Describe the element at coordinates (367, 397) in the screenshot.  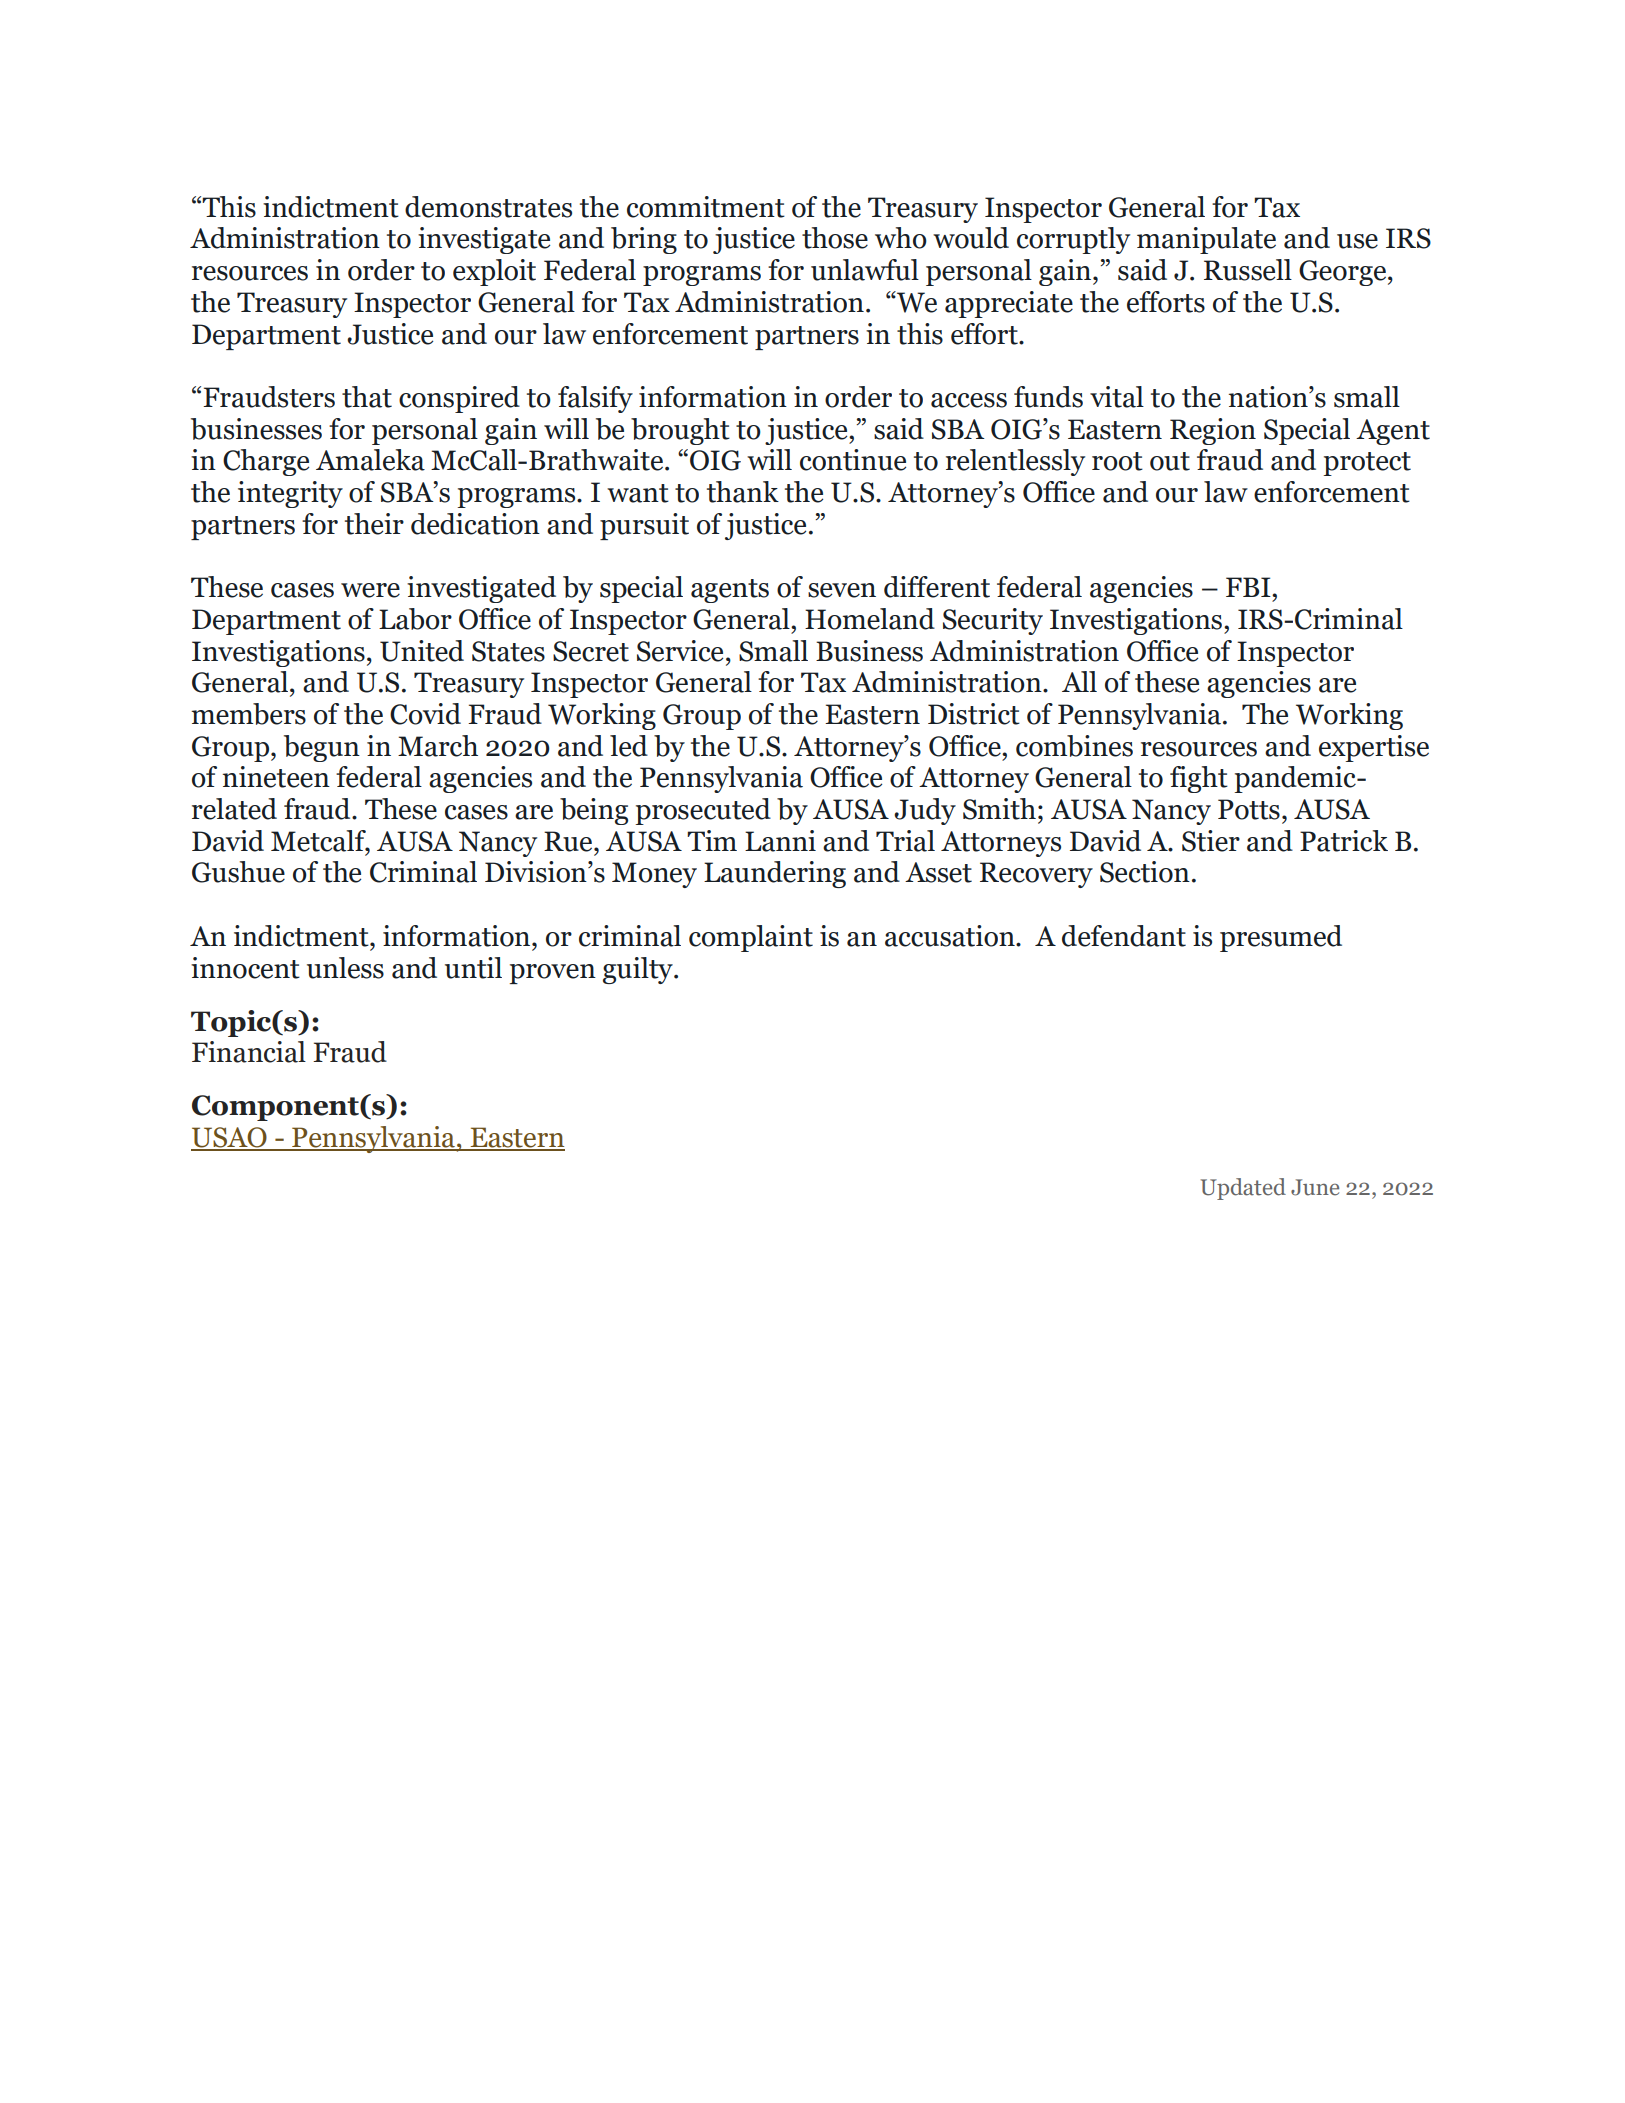
I see `that` at that location.
